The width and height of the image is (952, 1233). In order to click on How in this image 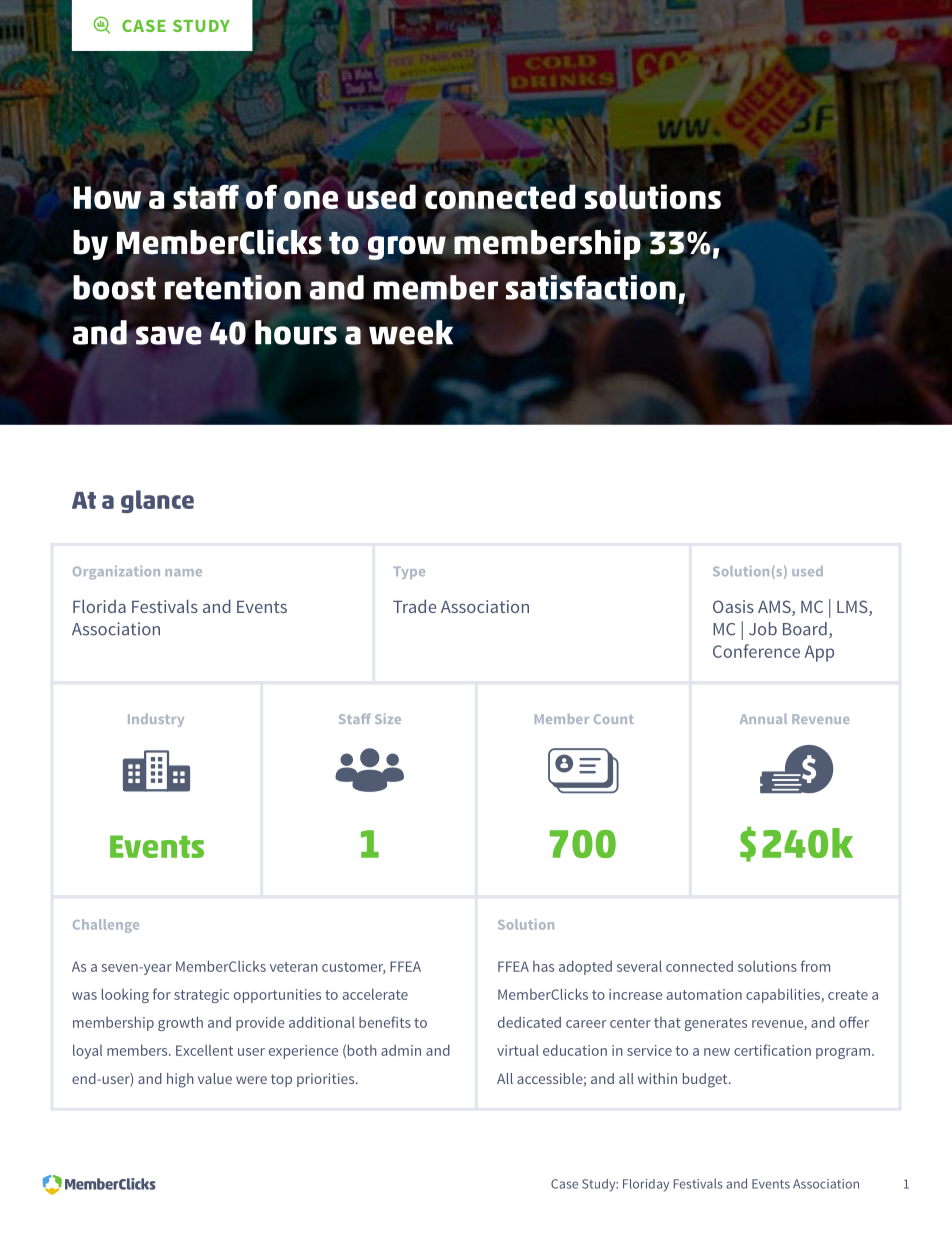, I will do `click(107, 197)`.
